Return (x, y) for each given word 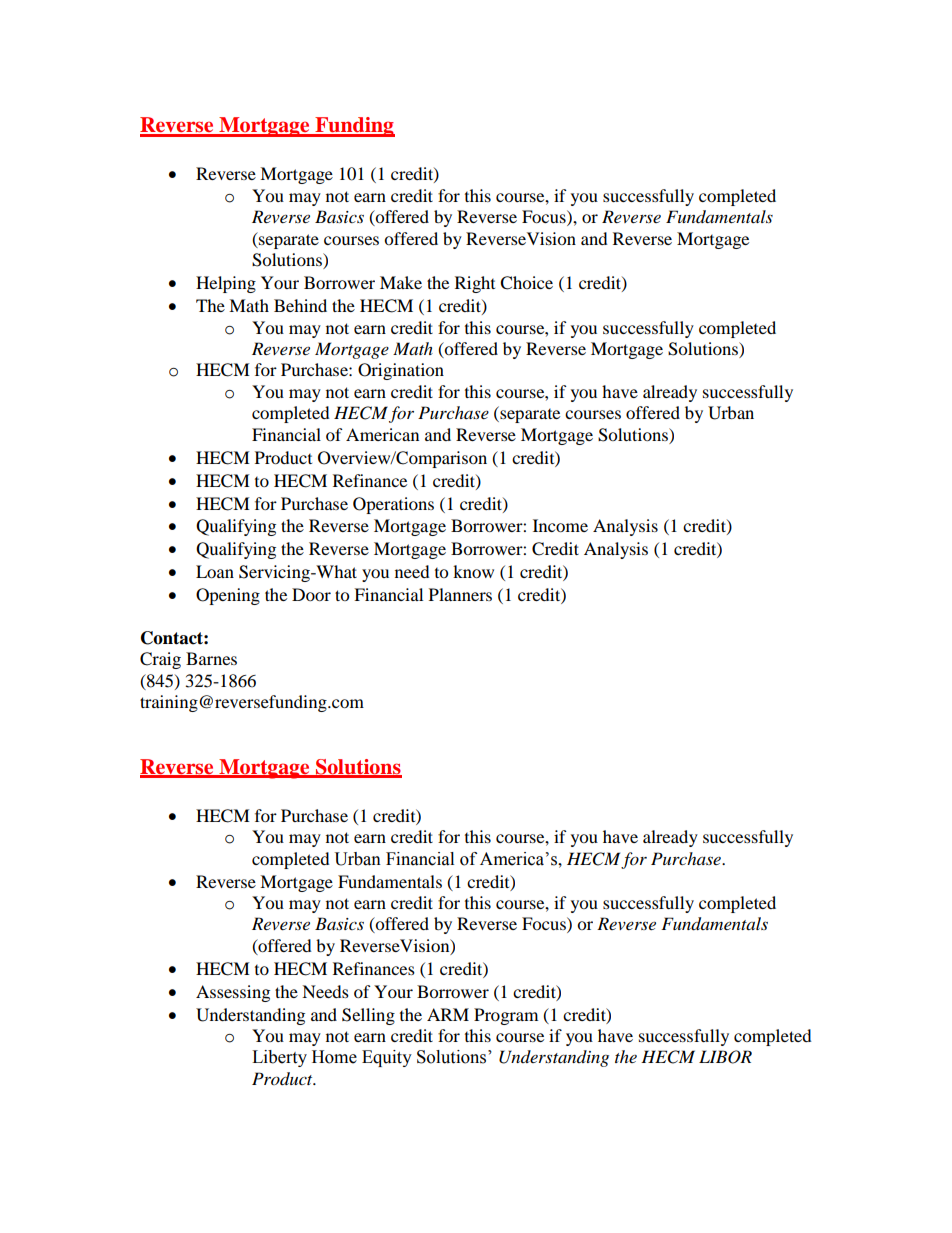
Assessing (233, 993)
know (473, 571)
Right (475, 284)
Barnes (211, 658)
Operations (393, 505)
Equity (387, 1058)
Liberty (279, 1058)
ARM (448, 1014)
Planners (460, 594)
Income (560, 525)
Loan (215, 571)
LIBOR (725, 1057)
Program (506, 1016)
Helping (226, 284)
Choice (526, 283)
